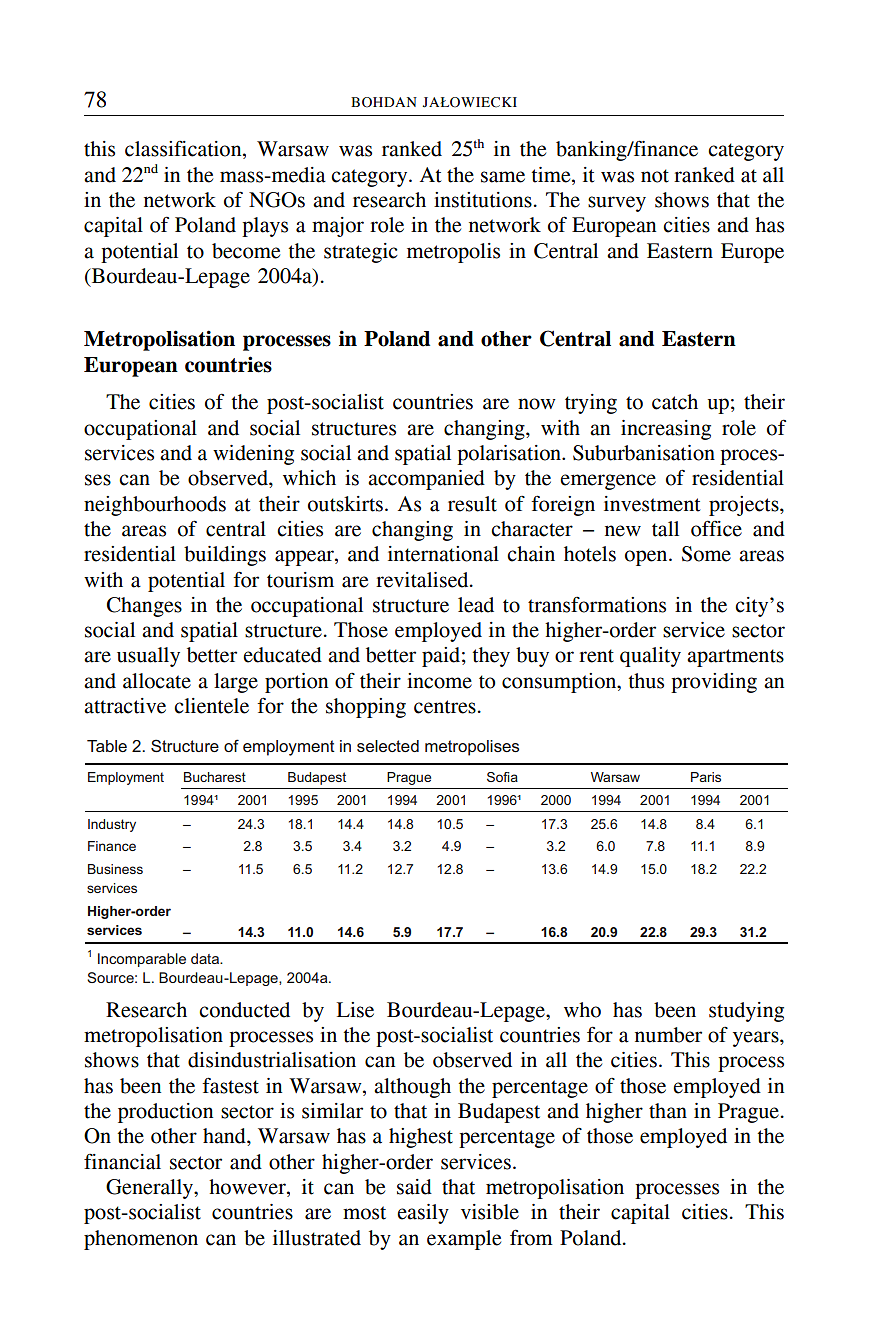 The height and width of the screenshot is (1318, 896). What do you see at coordinates (141, 1240) in the screenshot?
I see `phenomenon` at bounding box center [141, 1240].
